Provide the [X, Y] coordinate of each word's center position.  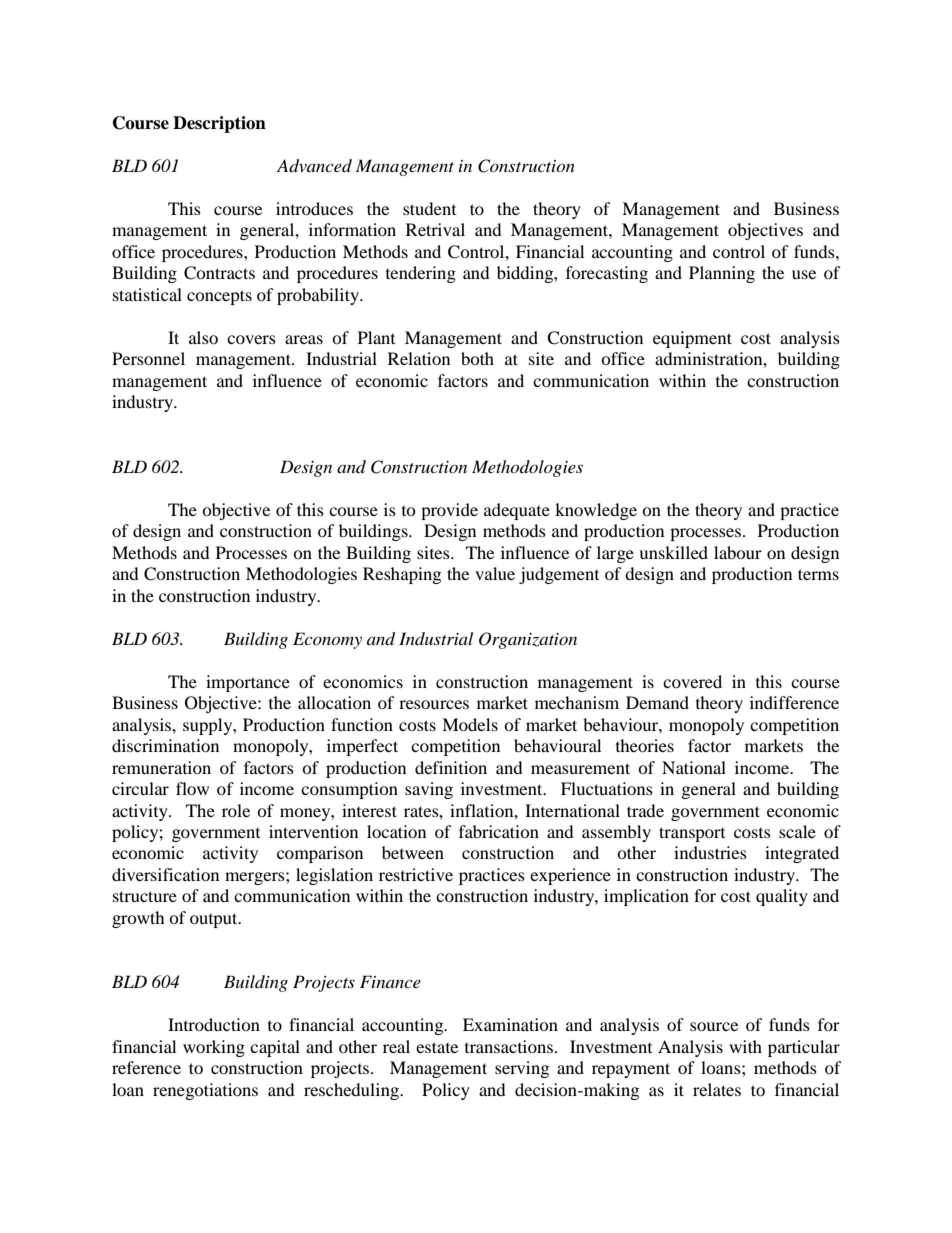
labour [738, 552]
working [214, 1048]
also [203, 337]
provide [449, 511]
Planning [722, 274]
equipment [692, 339]
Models [470, 724]
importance [248, 683]
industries [710, 852]
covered [692, 681]
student [429, 208]
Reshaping [402, 575]
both [477, 358]
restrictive [416, 874]
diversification [165, 874]
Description [219, 124]
